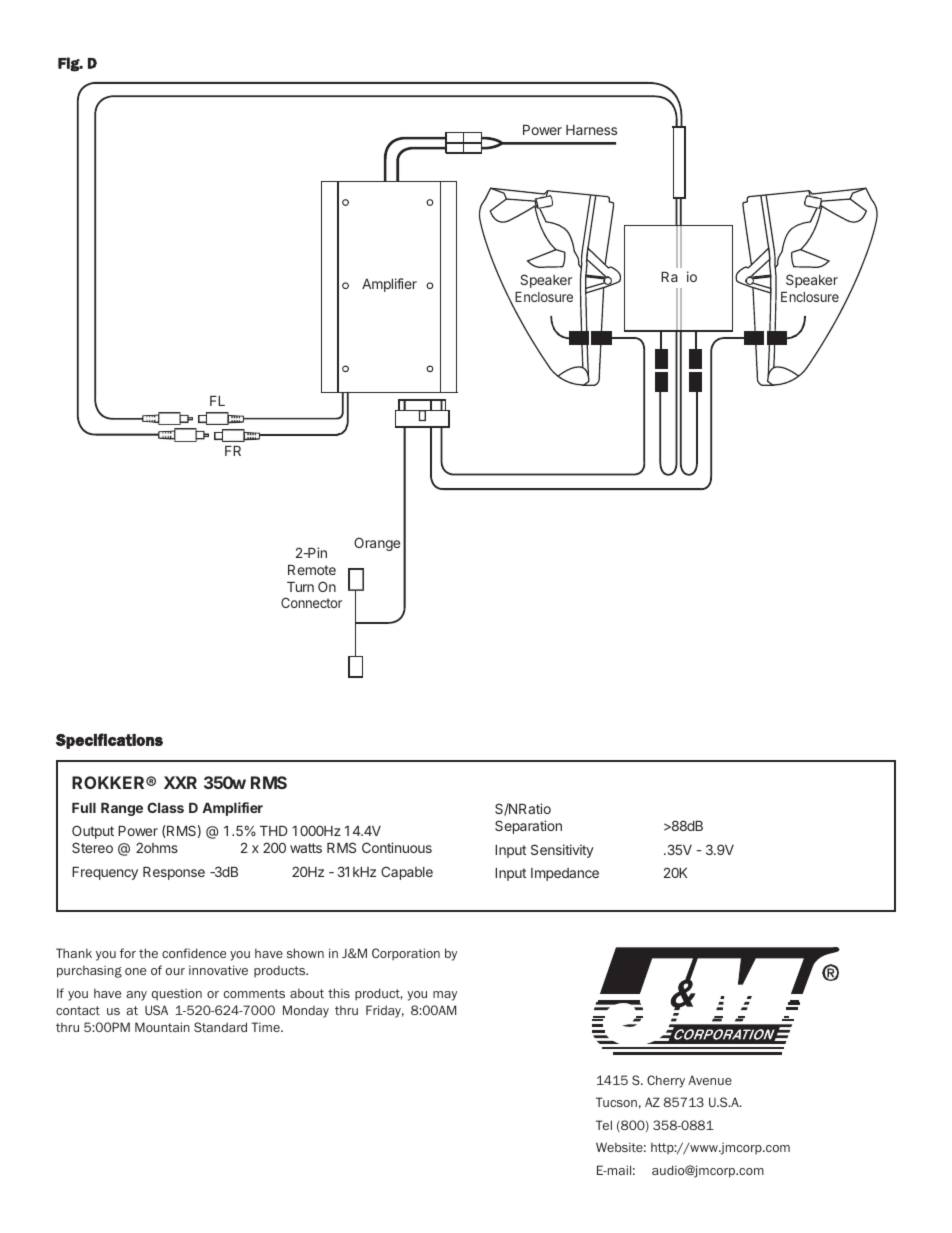 The image size is (952, 1233). What do you see at coordinates (311, 602) in the document?
I see `Connector` at bounding box center [311, 602].
